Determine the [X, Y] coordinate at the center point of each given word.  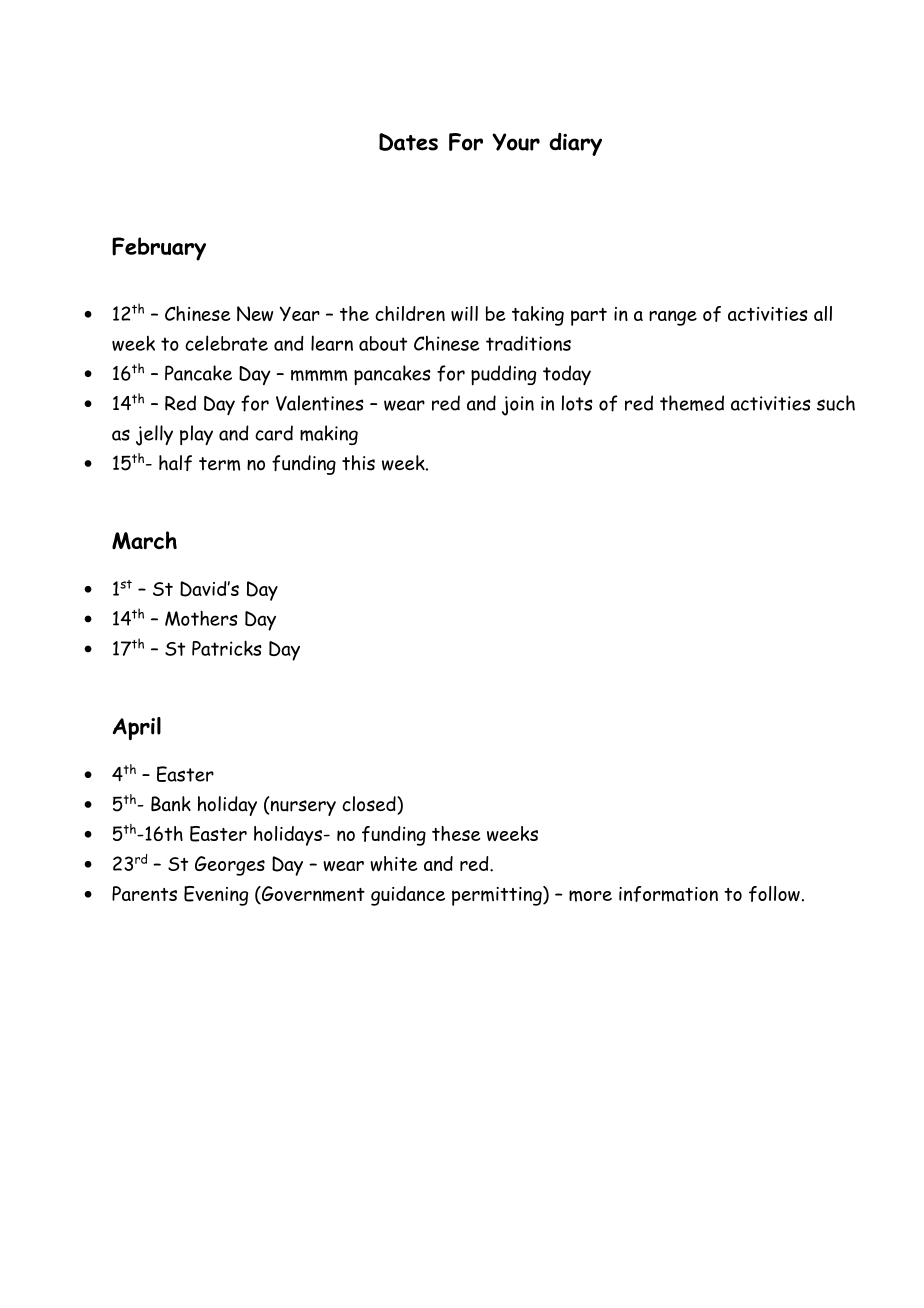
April [136, 728]
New [255, 313]
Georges [230, 866]
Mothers [201, 618]
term [219, 464]
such [836, 403]
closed [370, 805]
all [823, 313]
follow [774, 894]
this [358, 463]
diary [575, 144]
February [159, 249]
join [518, 406]
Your [516, 142]
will [464, 313]
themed [692, 403]
